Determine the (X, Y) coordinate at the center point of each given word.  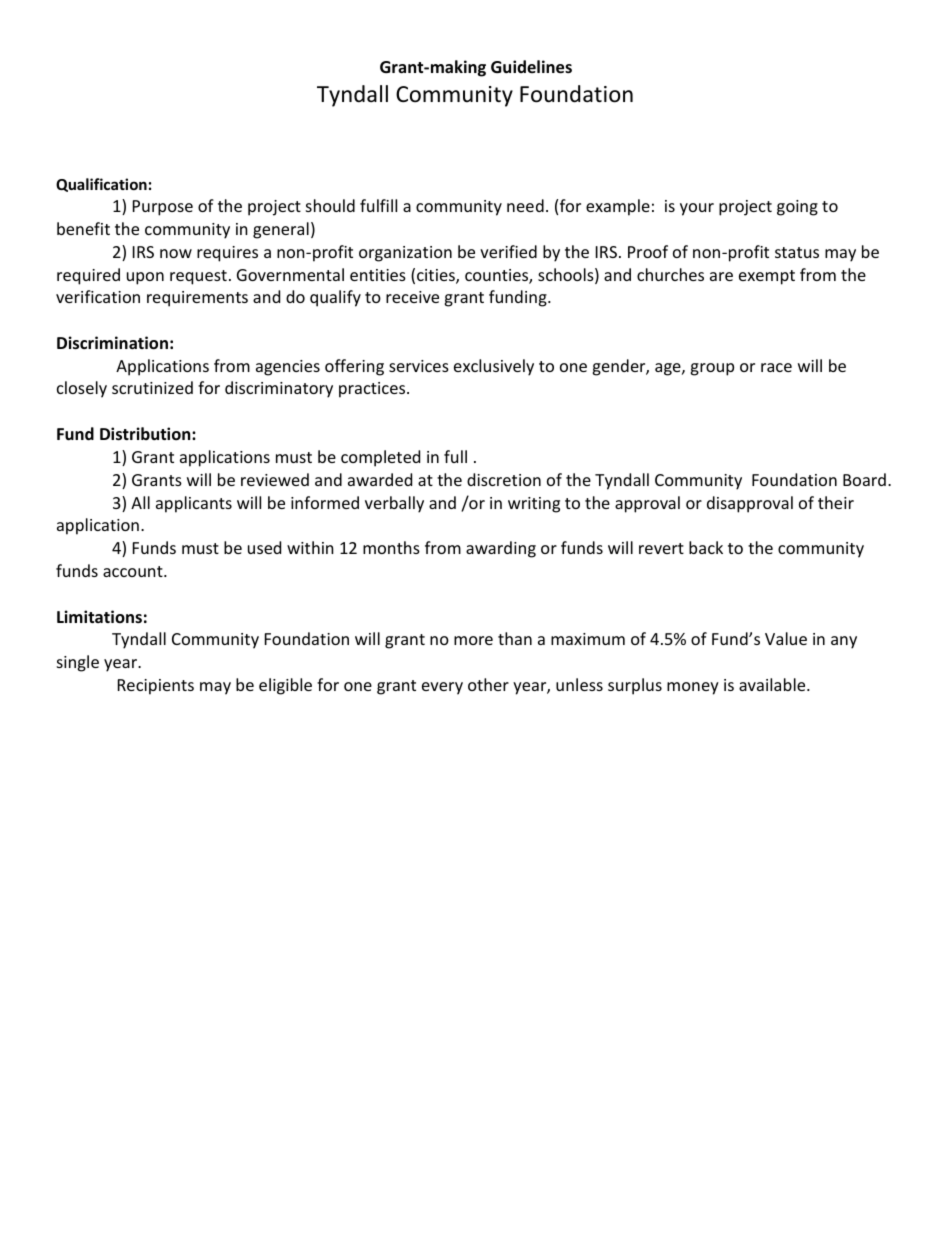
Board (864, 479)
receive (412, 297)
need (525, 205)
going (797, 208)
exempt (767, 277)
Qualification (101, 185)
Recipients (156, 687)
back (706, 547)
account (134, 571)
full (455, 456)
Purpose (163, 208)
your (697, 209)
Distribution (146, 434)
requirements (197, 299)
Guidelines (531, 67)
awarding (501, 549)
